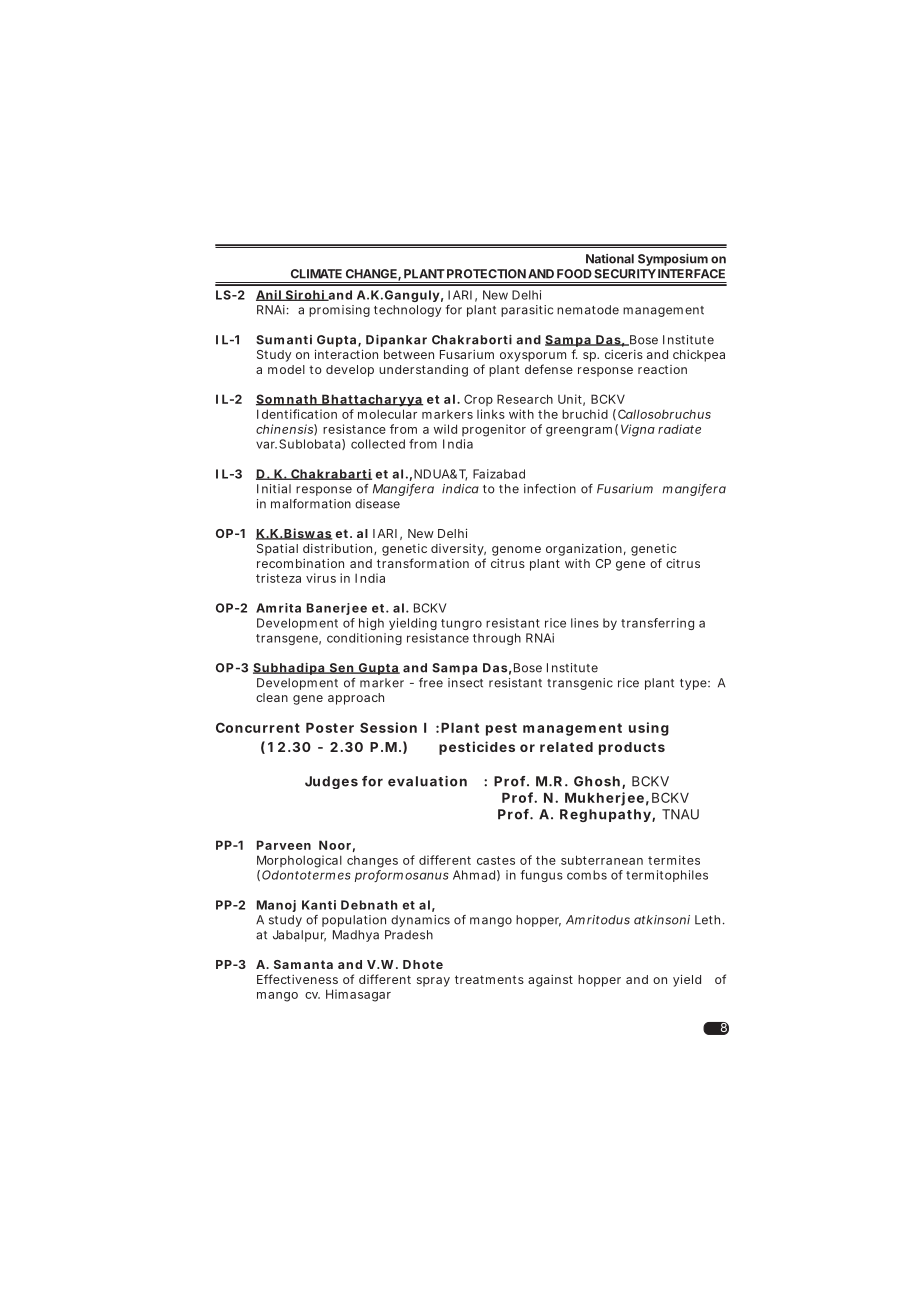 The image size is (924, 1308). Describe the element at coordinates (494, 430) in the screenshot. I see `progenitor` at that location.
